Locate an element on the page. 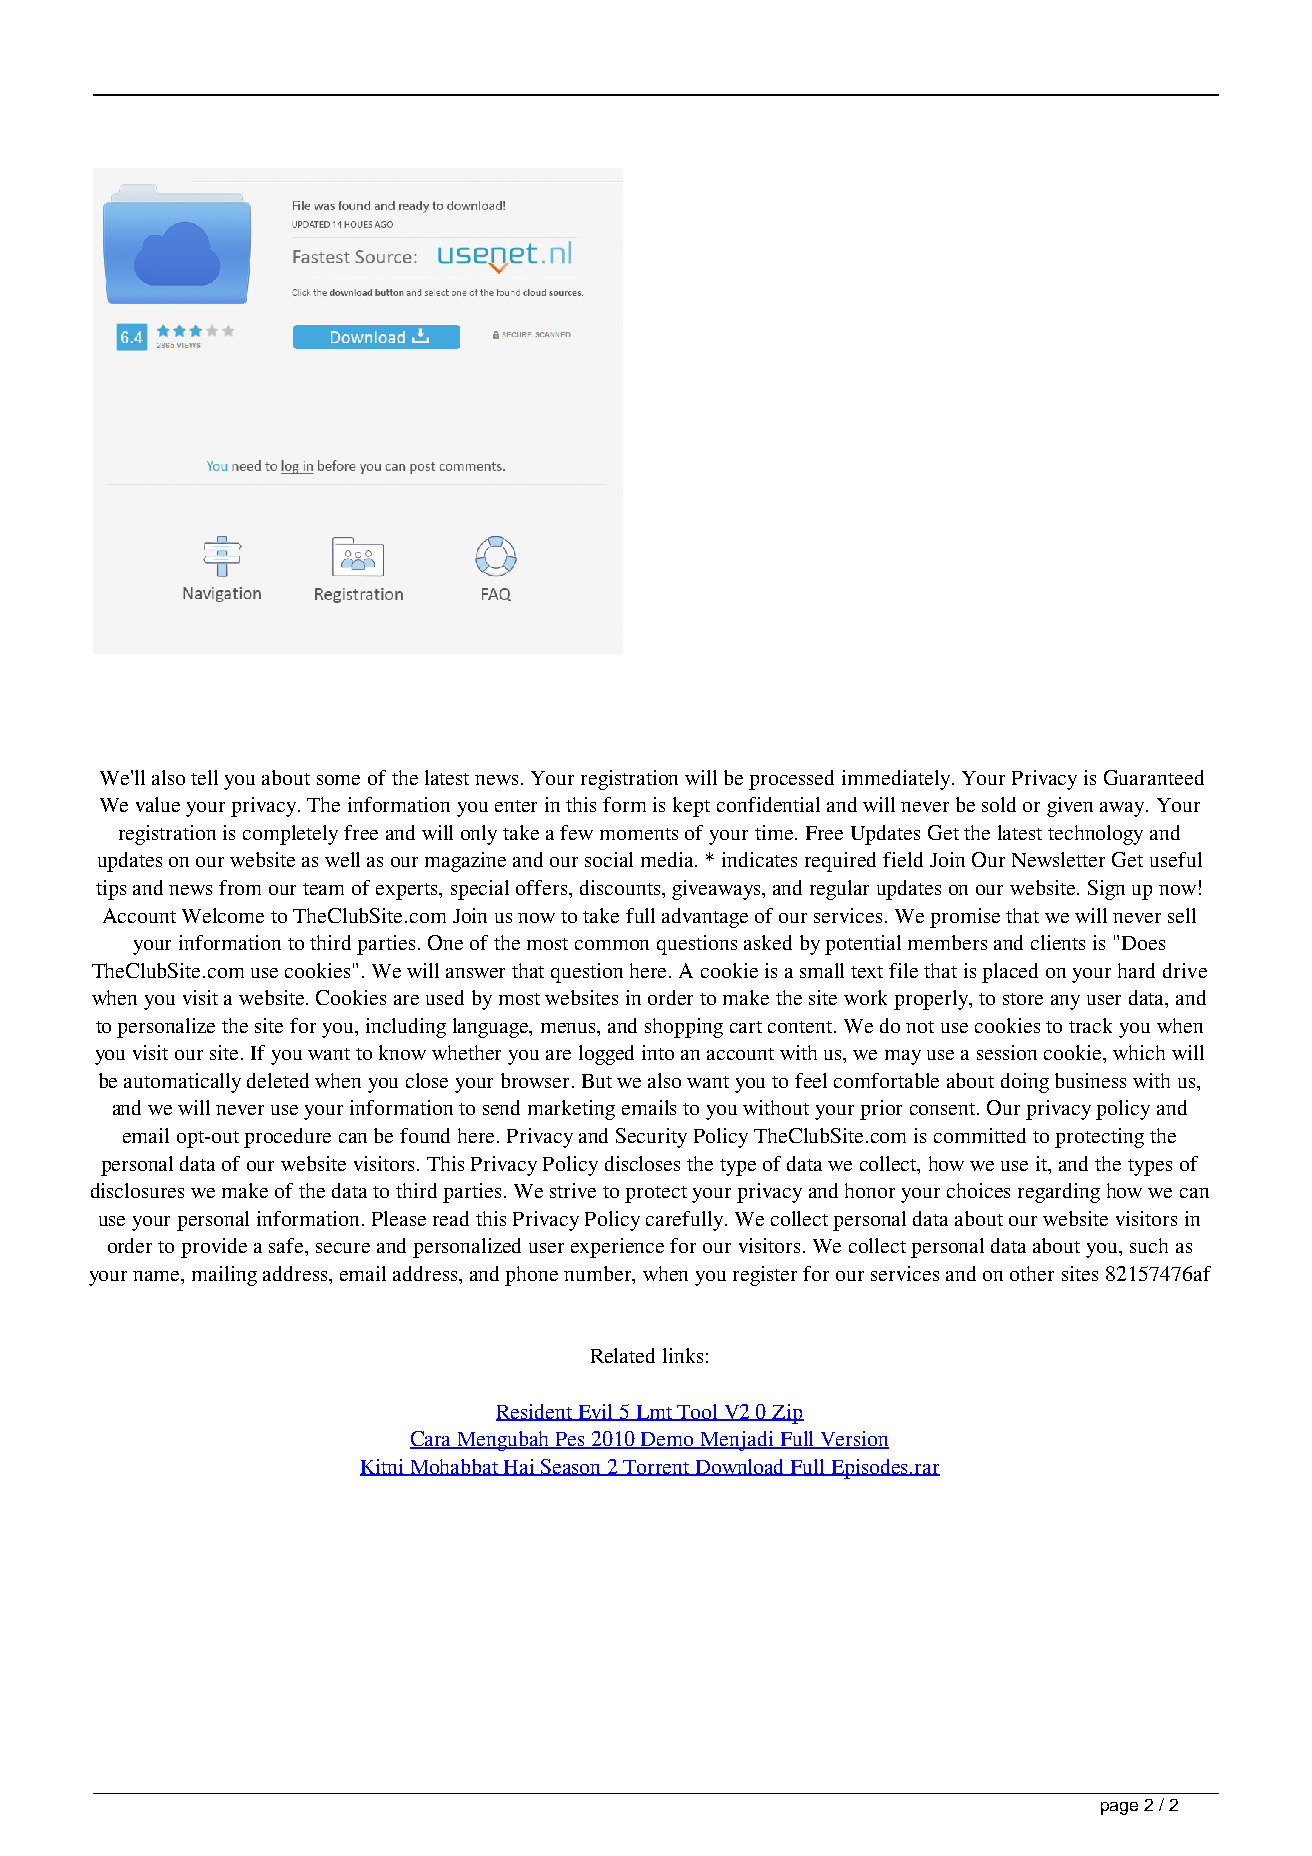 Image resolution: width=1312 pixels, height=1856 pixels. given is located at coordinates (1070, 807).
